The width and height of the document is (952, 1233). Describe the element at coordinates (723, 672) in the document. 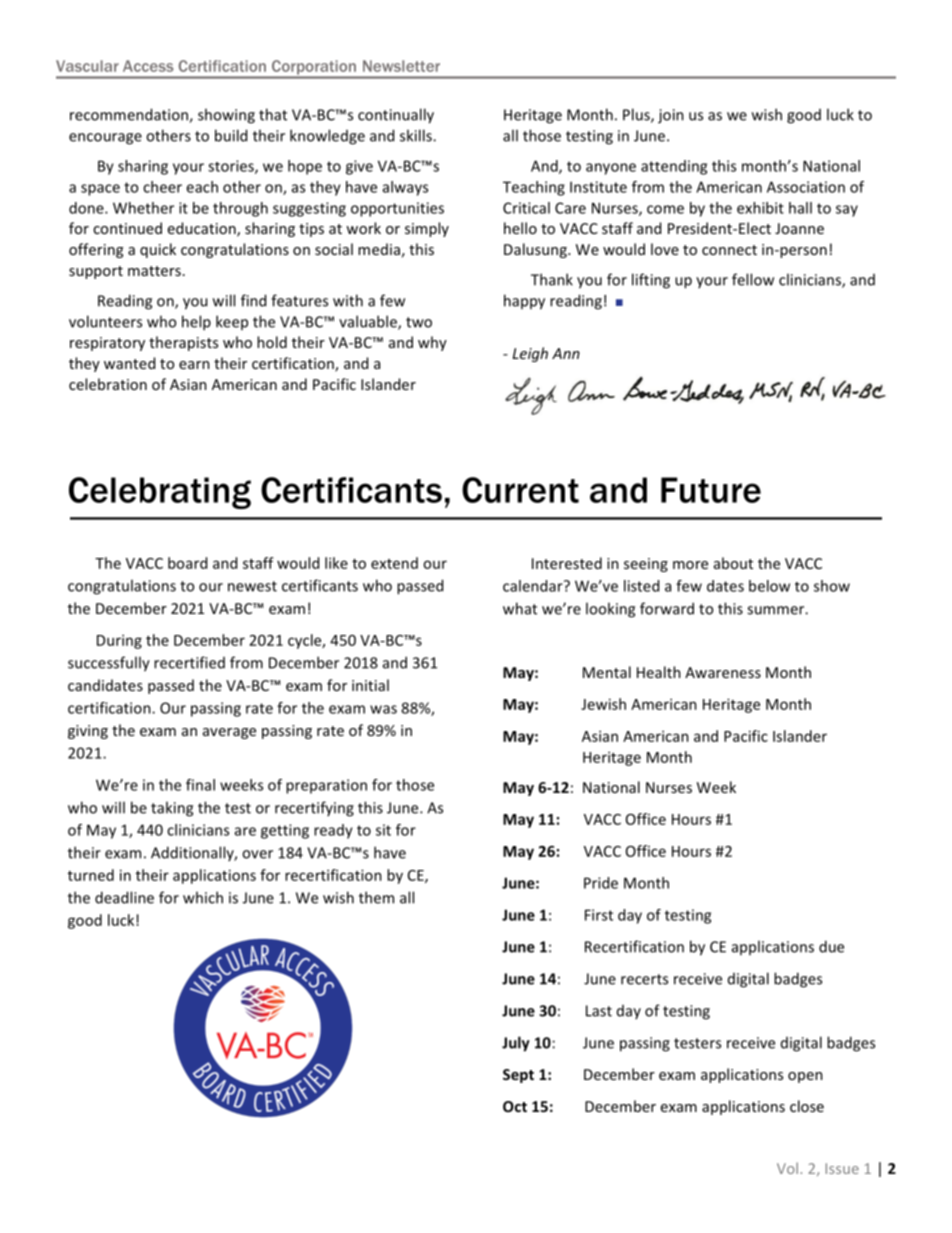

I see `Awareness` at that location.
